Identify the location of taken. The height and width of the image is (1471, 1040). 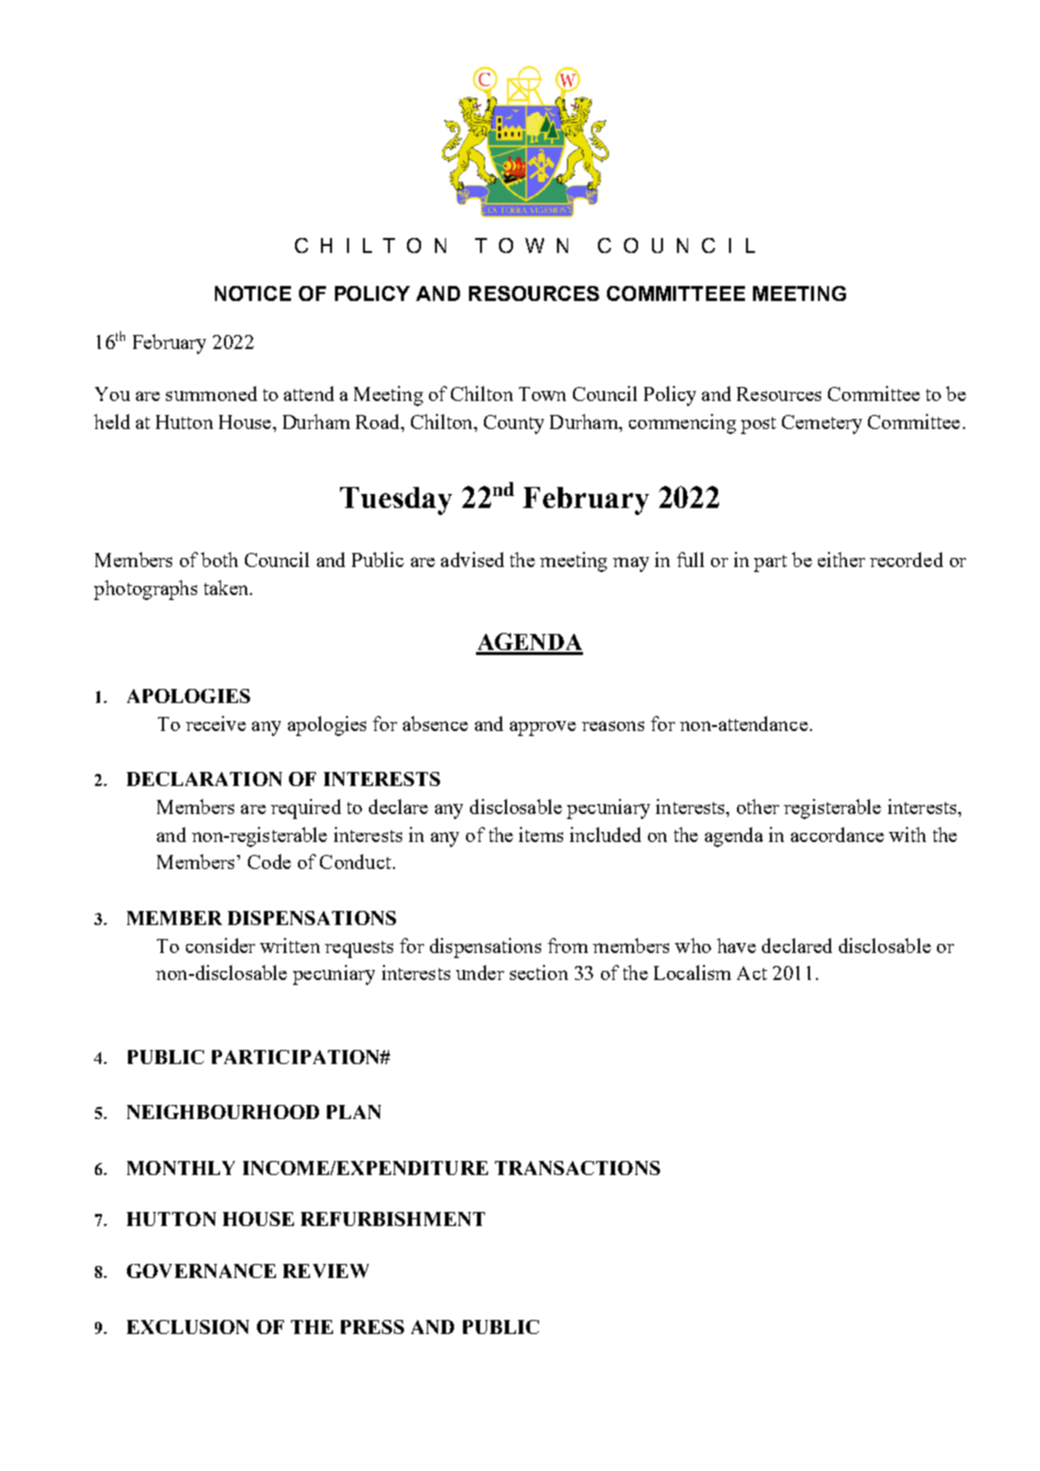
(227, 587).
